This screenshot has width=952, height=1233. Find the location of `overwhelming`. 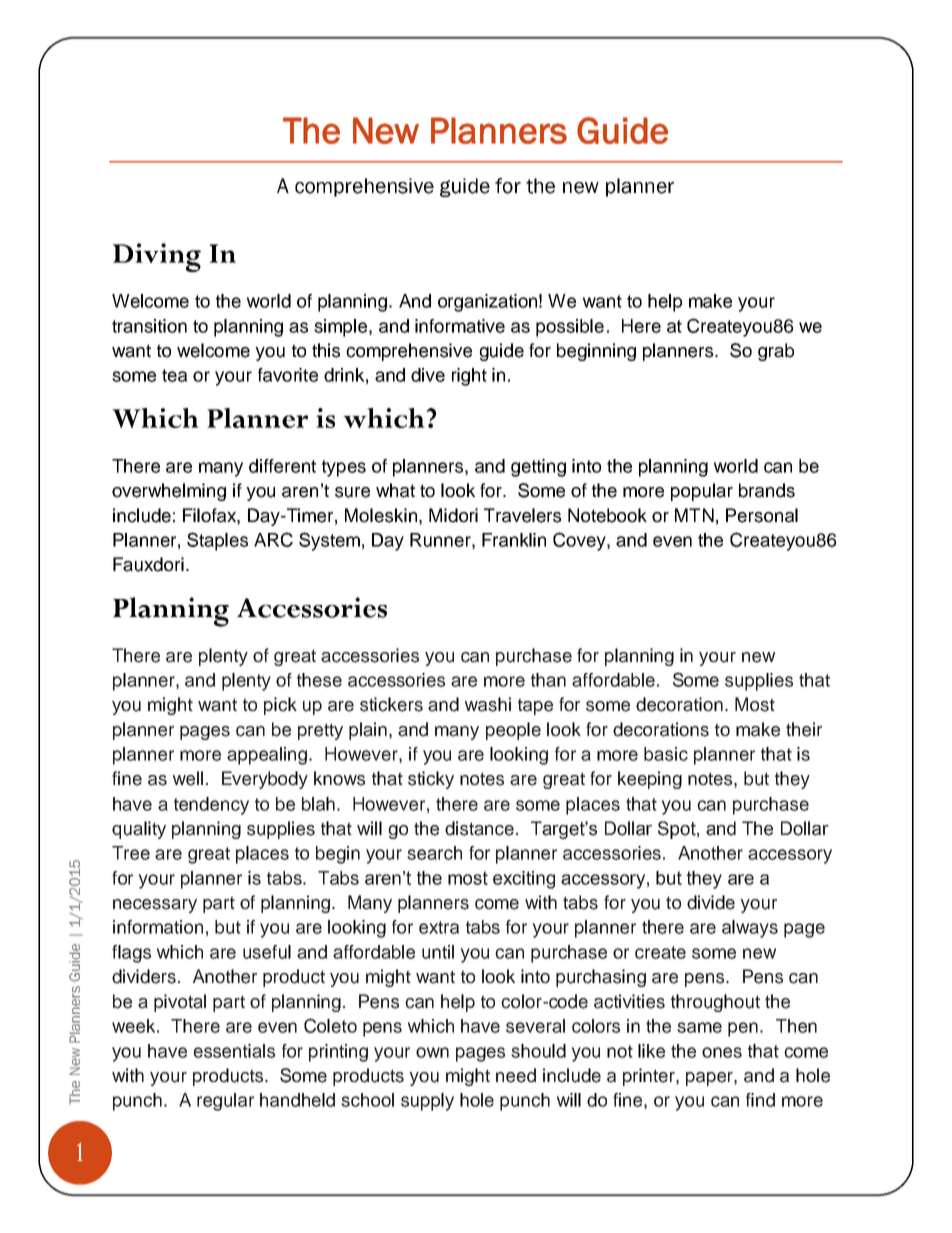

overwhelming is located at coordinates (169, 492).
